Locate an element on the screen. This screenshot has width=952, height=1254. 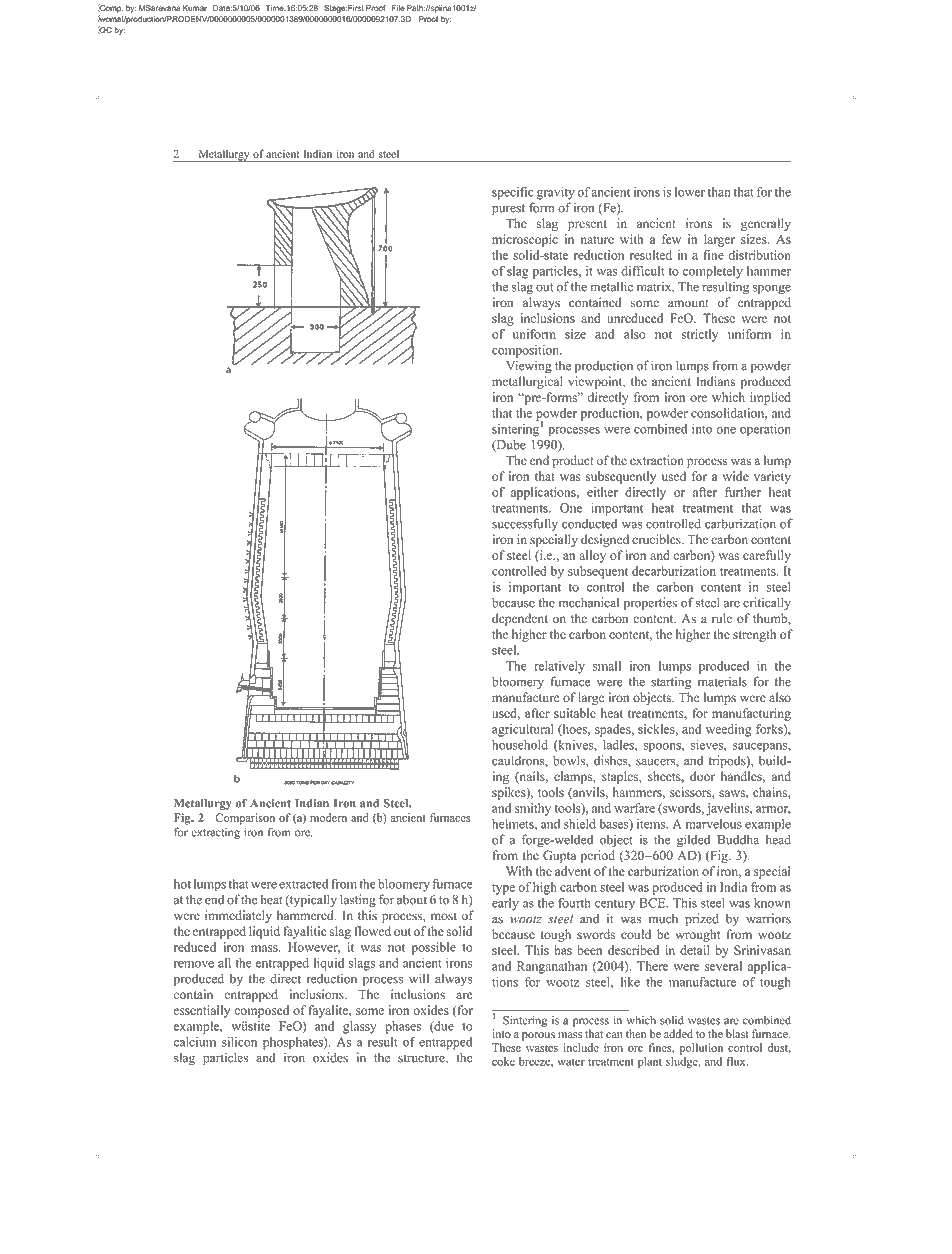
coke is located at coordinates (503, 1061).
